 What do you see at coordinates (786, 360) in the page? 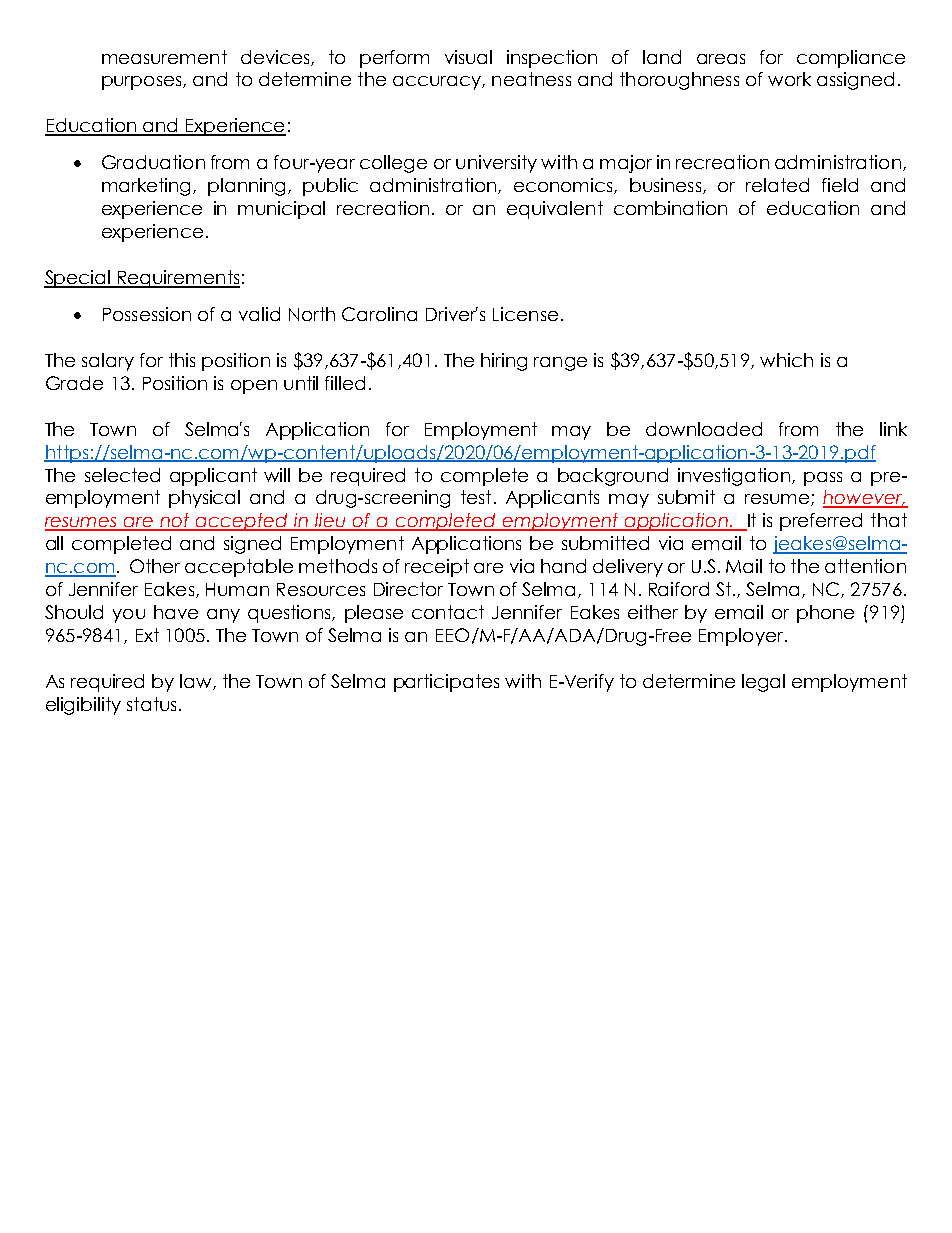
I see `which` at bounding box center [786, 360].
